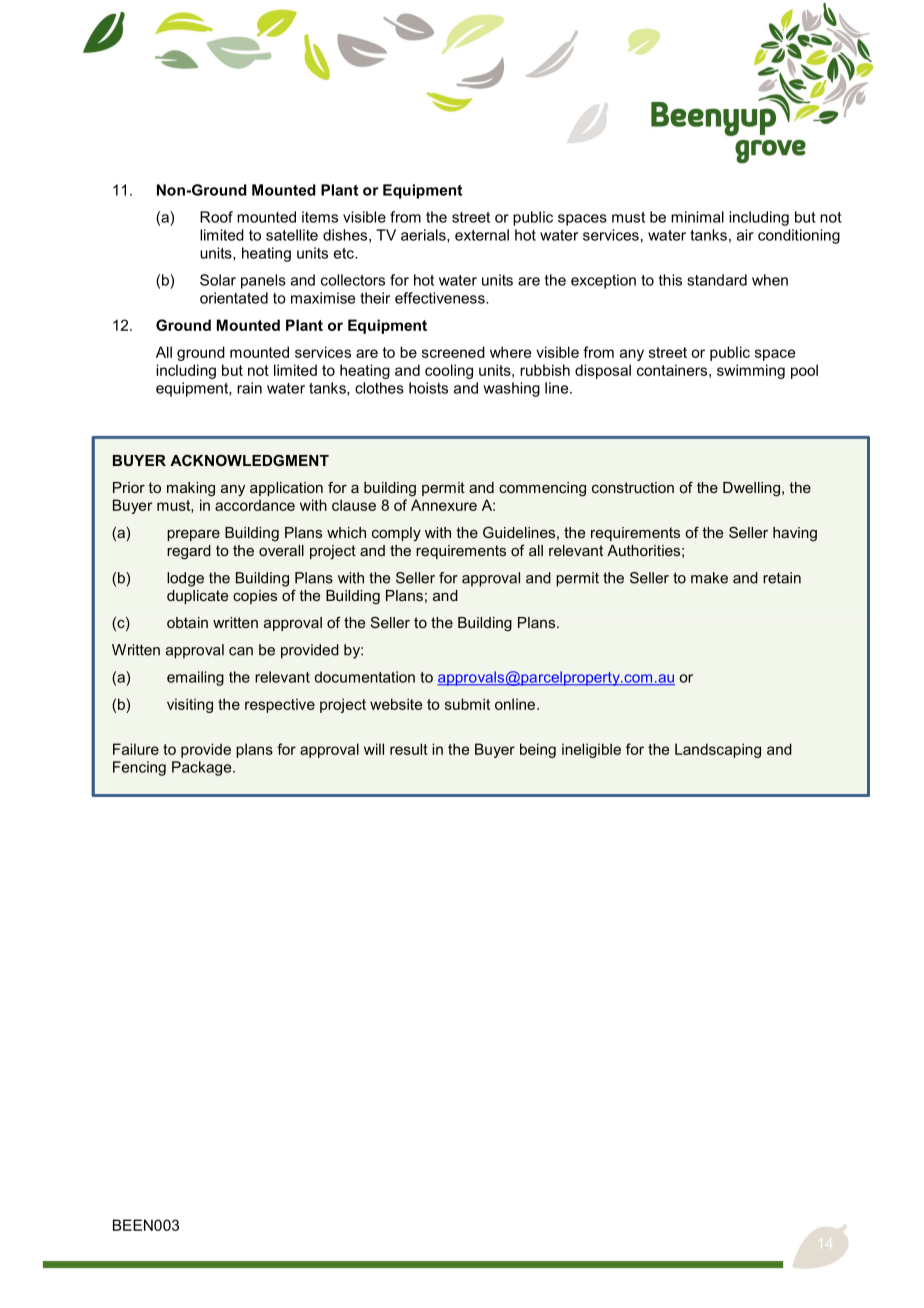 This document has width=924, height=1308. What do you see at coordinates (187, 622) in the document?
I see `obtain` at bounding box center [187, 622].
